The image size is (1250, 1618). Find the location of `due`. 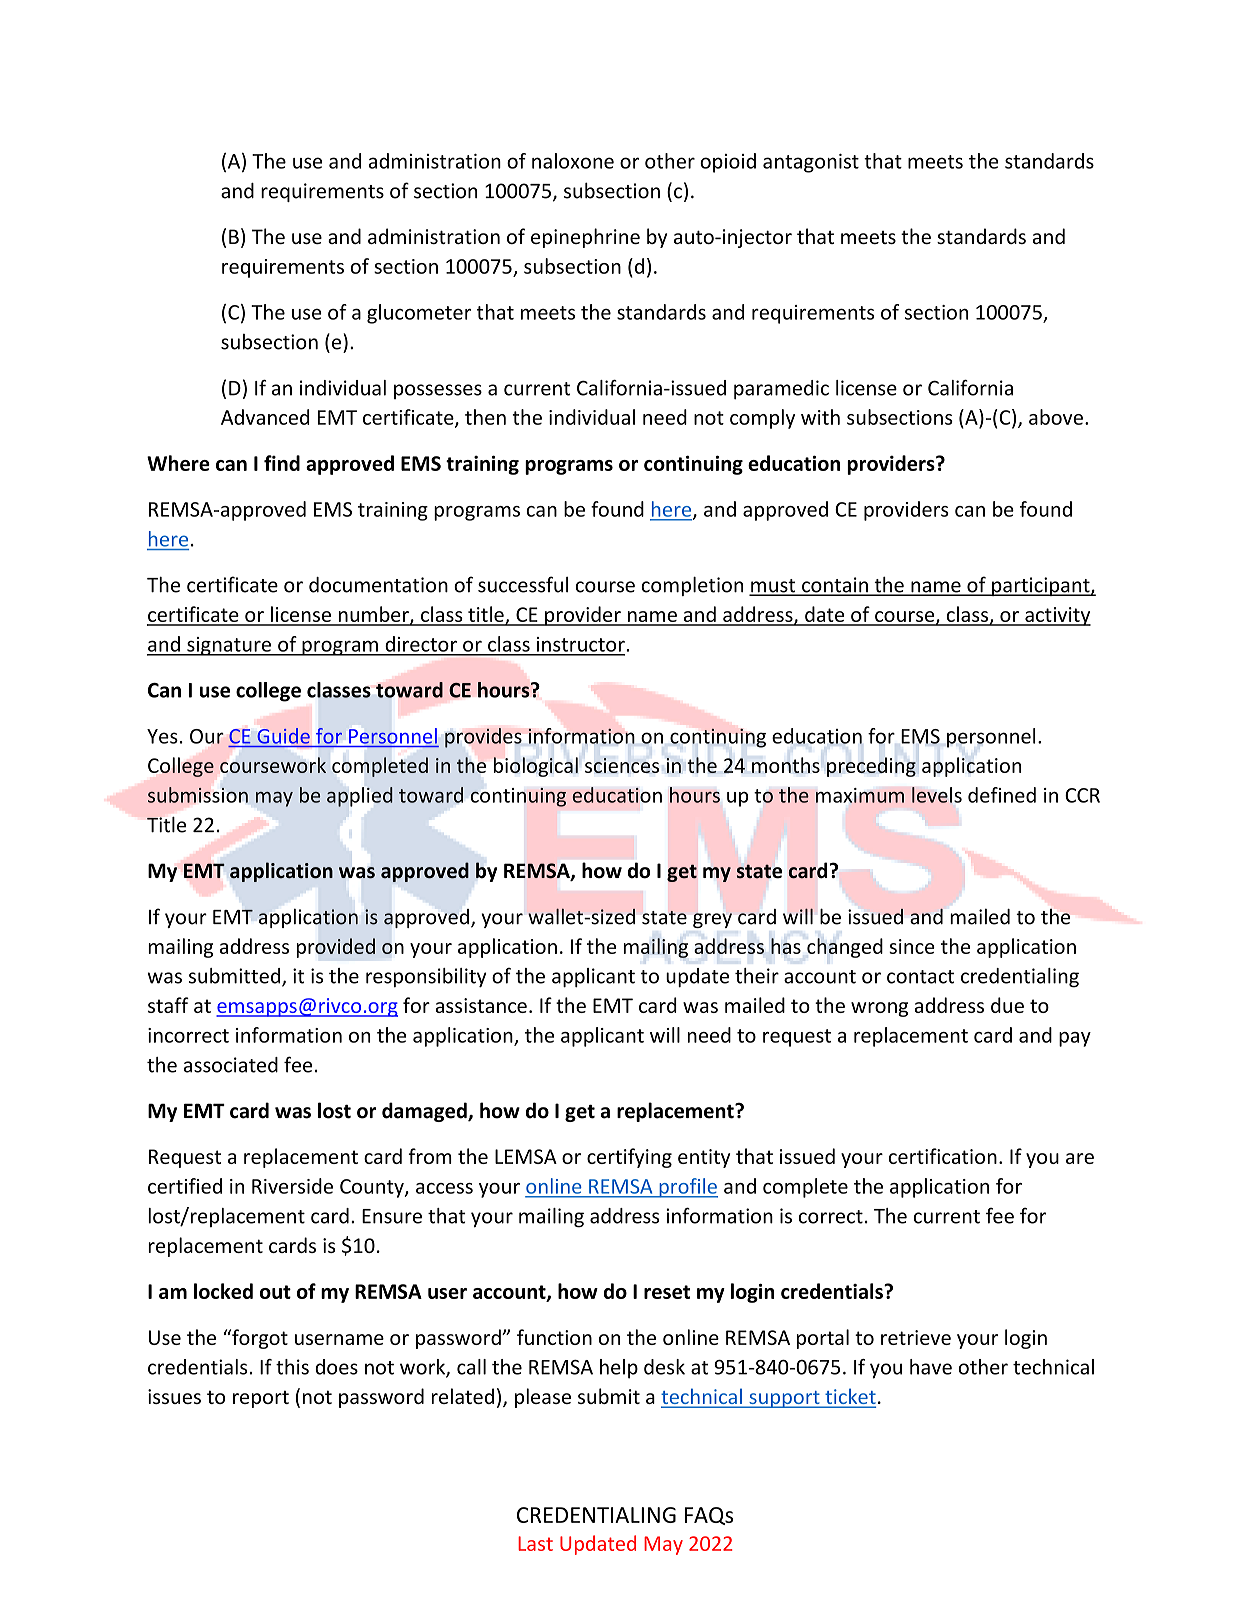

due is located at coordinates (1007, 1005).
